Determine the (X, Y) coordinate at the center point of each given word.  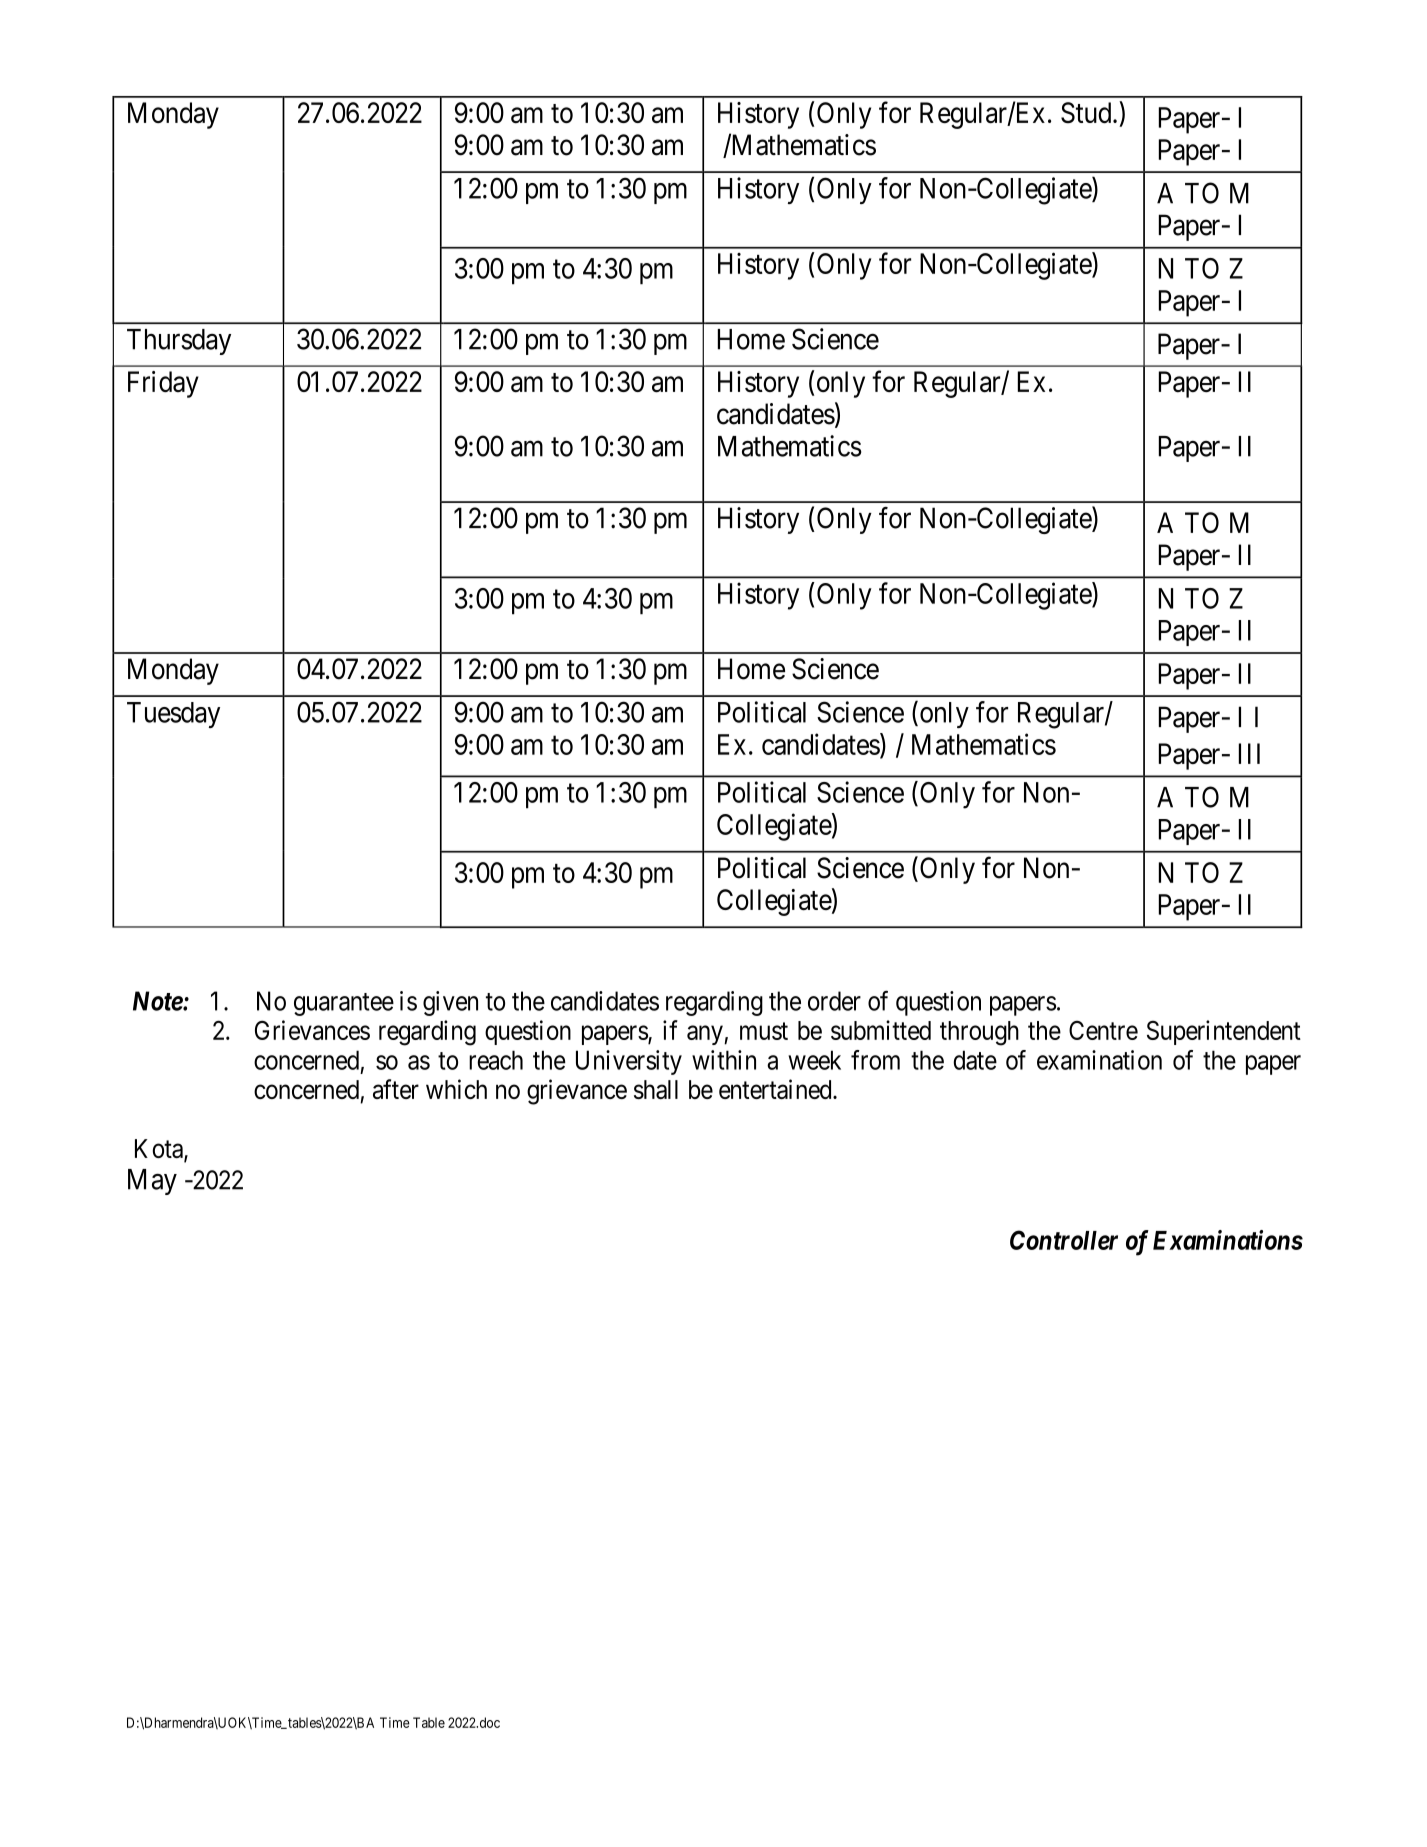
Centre (1103, 1030)
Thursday (179, 342)
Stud (1087, 113)
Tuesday (173, 715)
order (834, 1001)
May (152, 1182)
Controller (1064, 1240)
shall (656, 1089)
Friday (163, 384)
